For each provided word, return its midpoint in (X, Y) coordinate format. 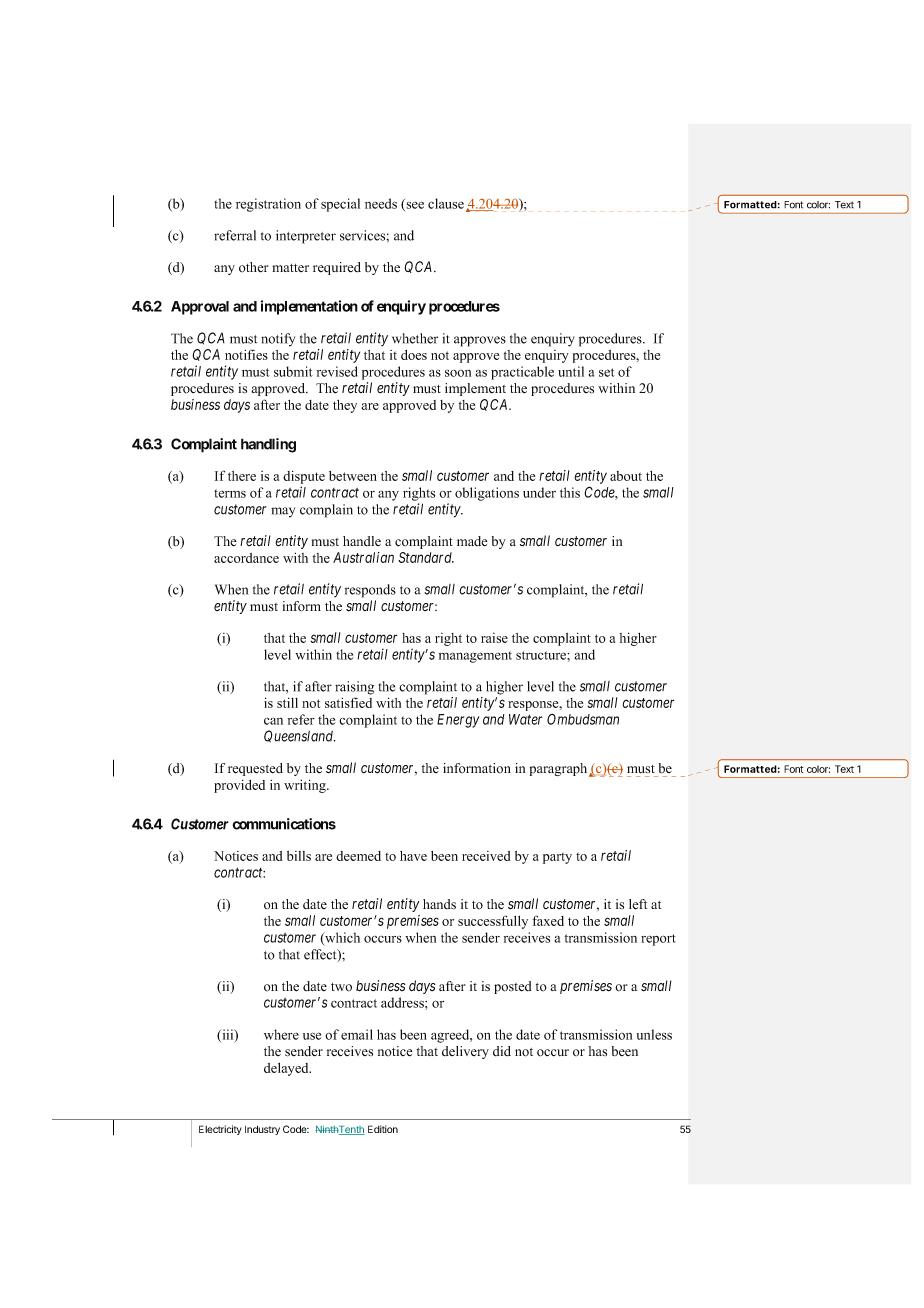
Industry (262, 1130)
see (414, 206)
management (475, 657)
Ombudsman (583, 719)
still (287, 702)
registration (268, 205)
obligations (487, 494)
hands (439, 904)
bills (299, 856)
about (626, 476)
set (607, 372)
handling (268, 445)
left (638, 904)
